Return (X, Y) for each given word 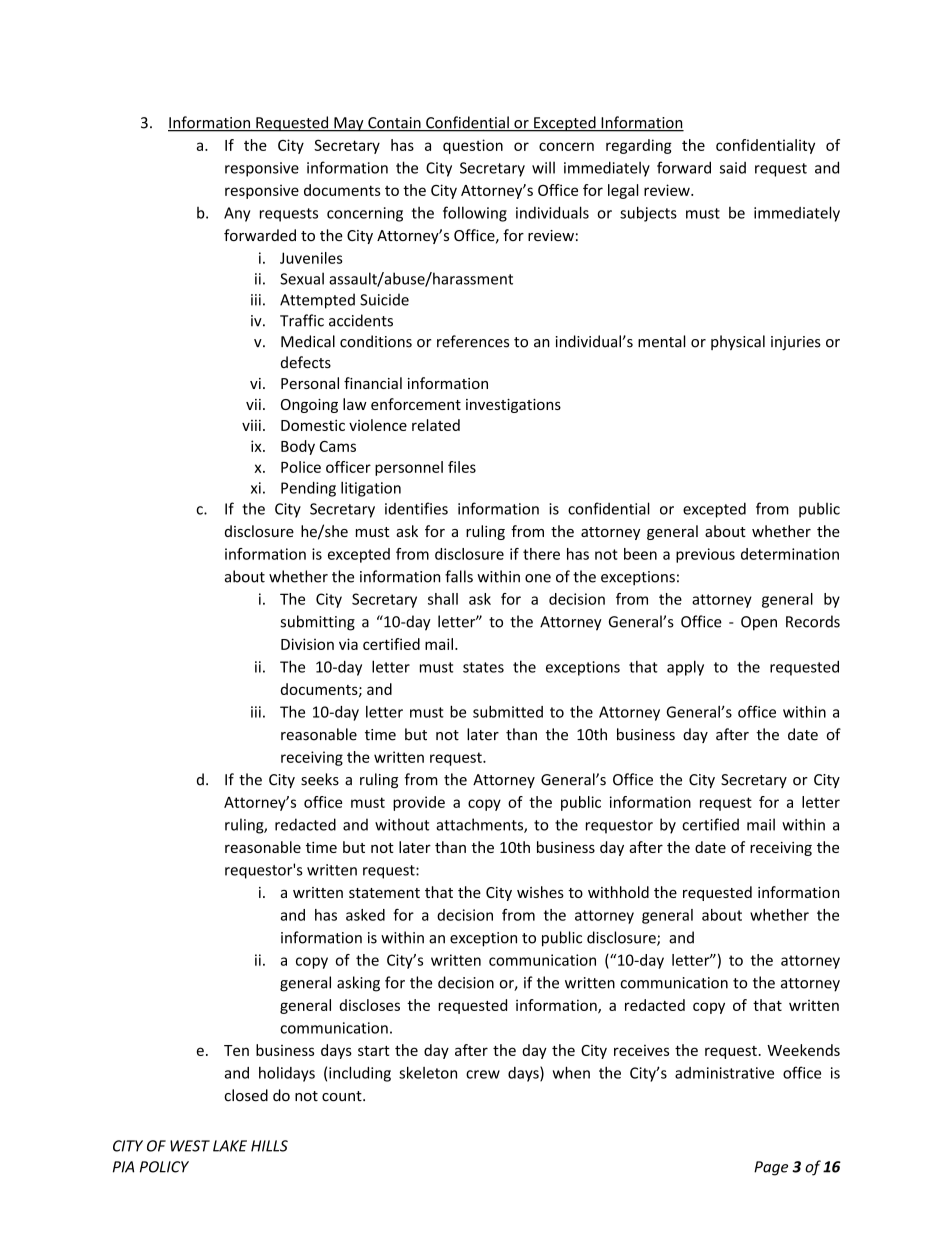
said (733, 168)
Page (771, 1168)
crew (483, 1074)
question (473, 146)
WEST (190, 1146)
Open (759, 623)
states (483, 667)
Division (307, 644)
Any (237, 214)
